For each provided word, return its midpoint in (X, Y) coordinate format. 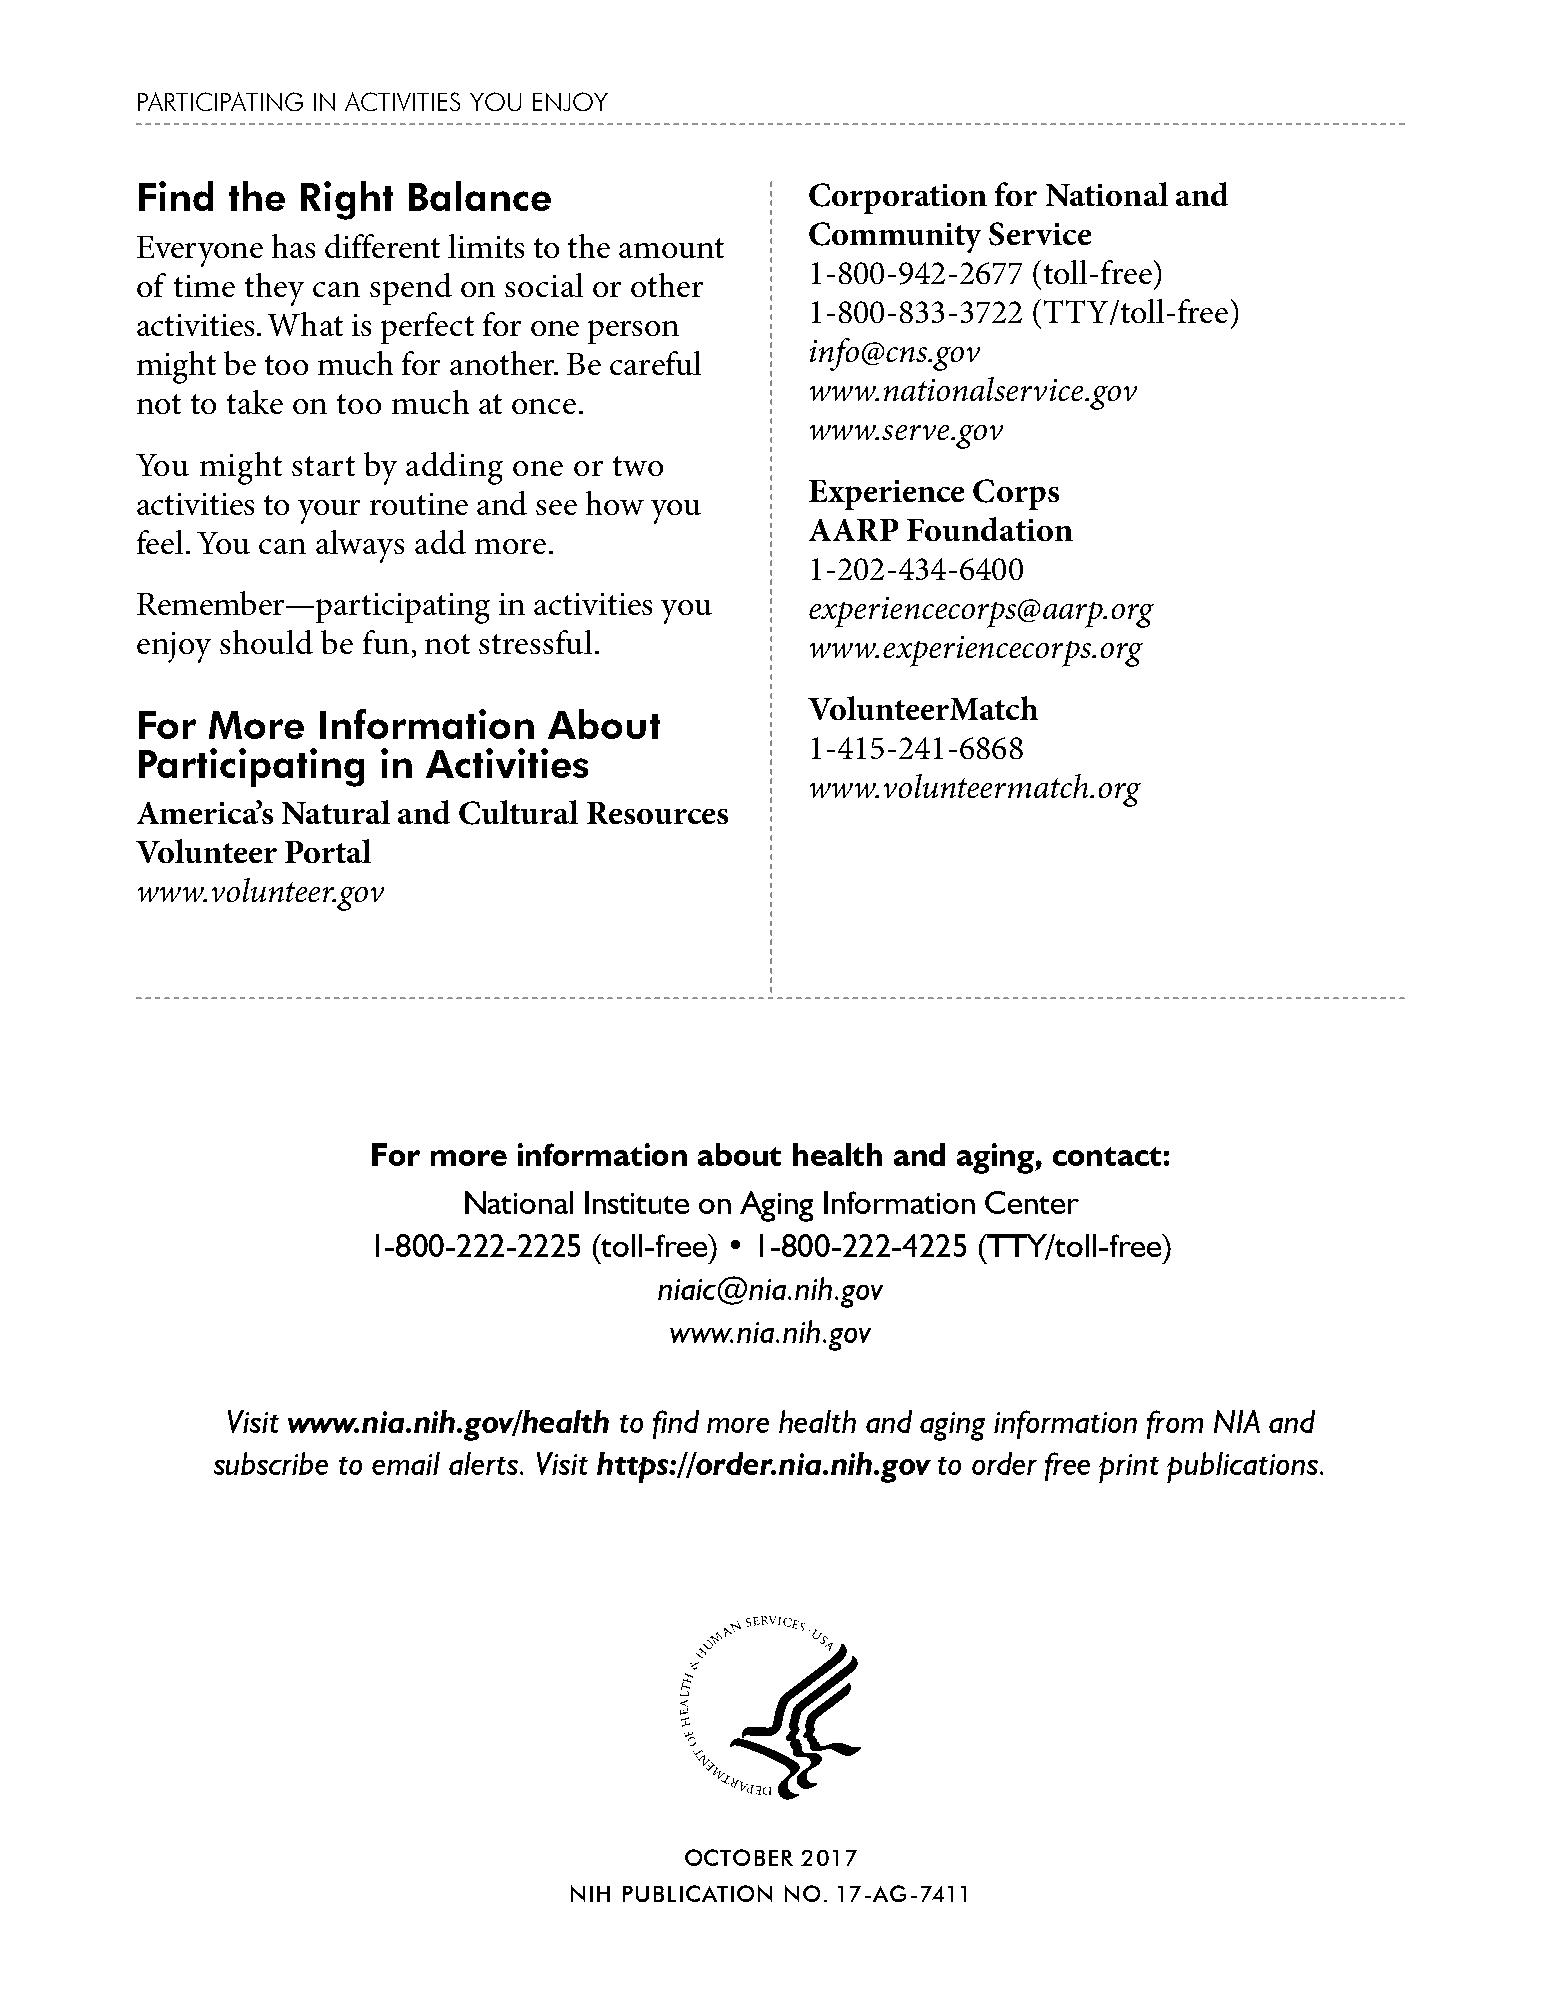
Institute (637, 1202)
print (1129, 1468)
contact (1107, 1156)
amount (671, 248)
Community (895, 237)
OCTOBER (739, 1857)
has (293, 246)
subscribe (271, 1463)
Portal (328, 851)
